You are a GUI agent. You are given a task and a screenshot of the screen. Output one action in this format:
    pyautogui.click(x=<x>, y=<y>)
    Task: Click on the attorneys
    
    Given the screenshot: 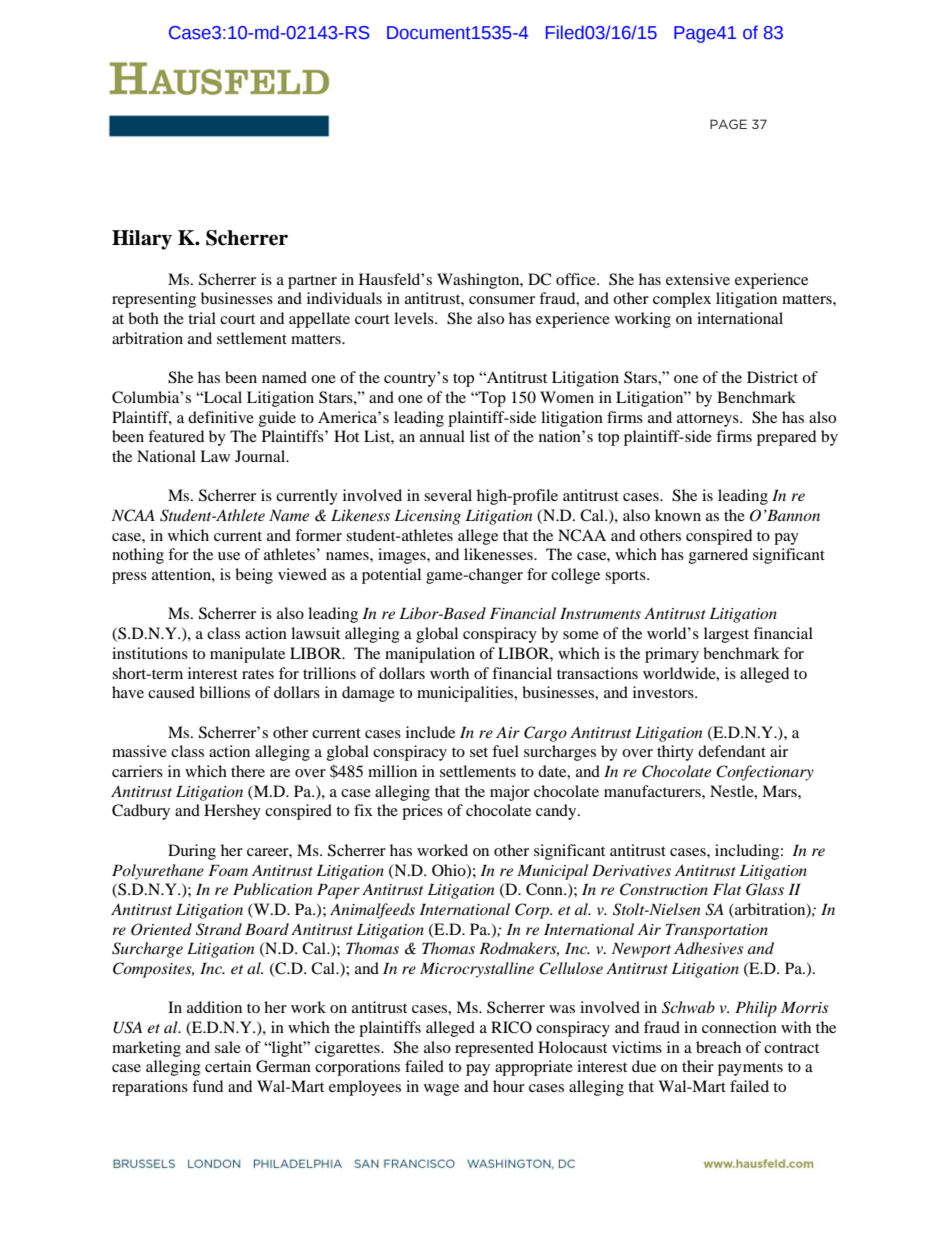 What is the action you would take?
    pyautogui.click(x=709, y=420)
